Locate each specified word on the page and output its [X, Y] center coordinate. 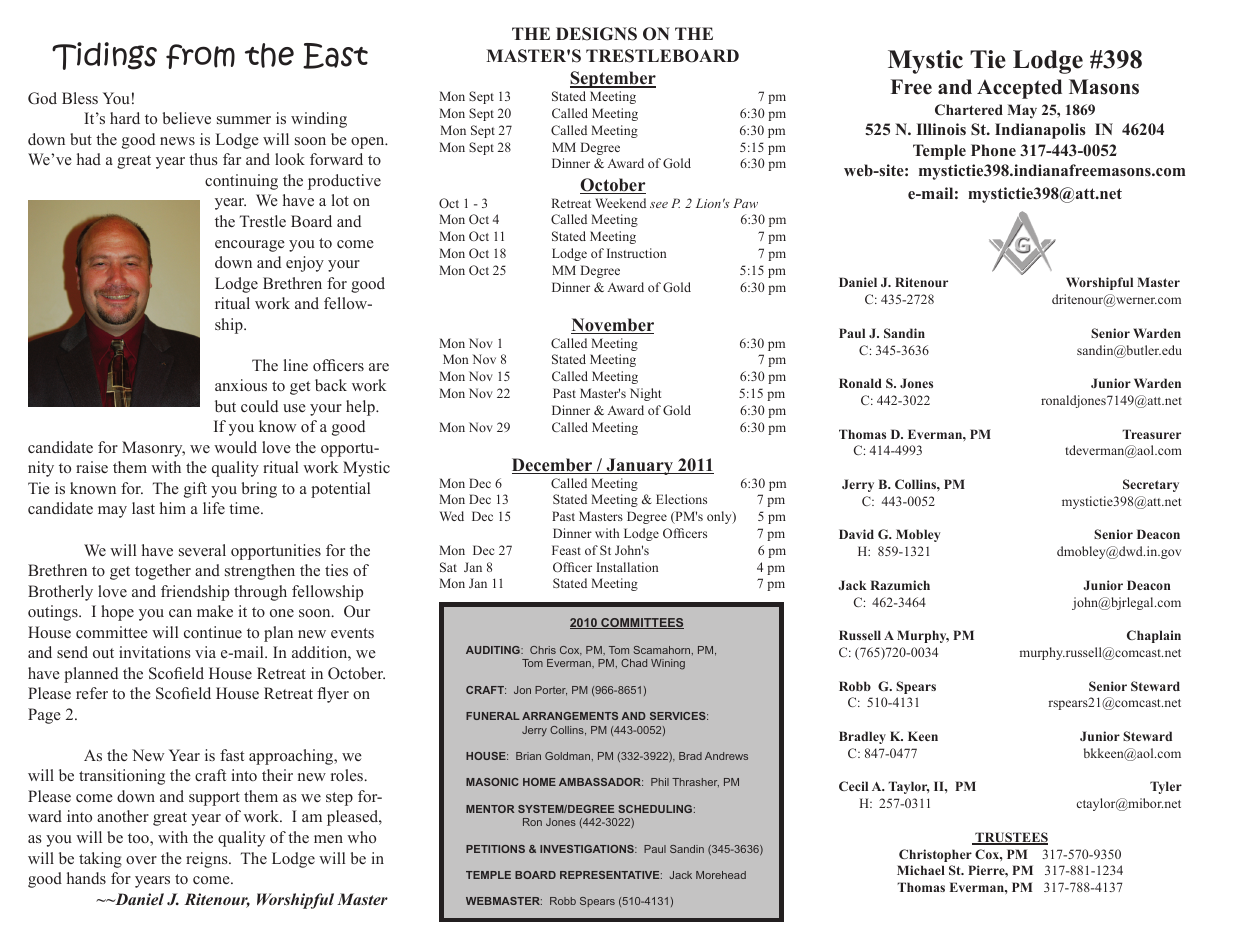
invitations [155, 652]
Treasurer [1151, 434]
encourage [250, 246]
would [235, 447]
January [639, 466]
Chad [634, 663]
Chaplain [1154, 636]
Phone [993, 150]
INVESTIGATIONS [588, 849]
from [200, 56]
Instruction [636, 253]
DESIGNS [596, 34]
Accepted [1019, 89]
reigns [208, 860]
